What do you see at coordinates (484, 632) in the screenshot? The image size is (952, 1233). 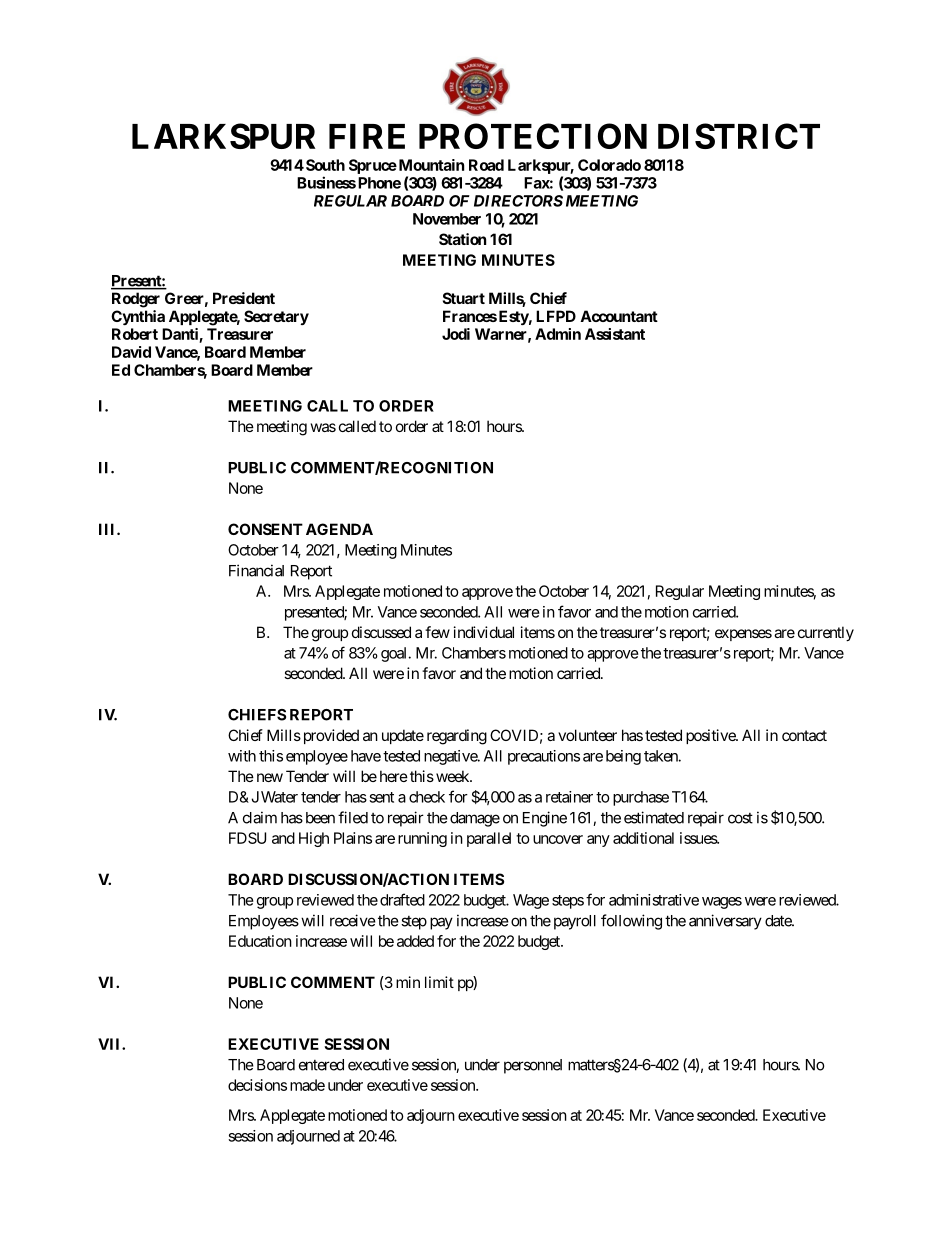 I see `individual` at bounding box center [484, 632].
